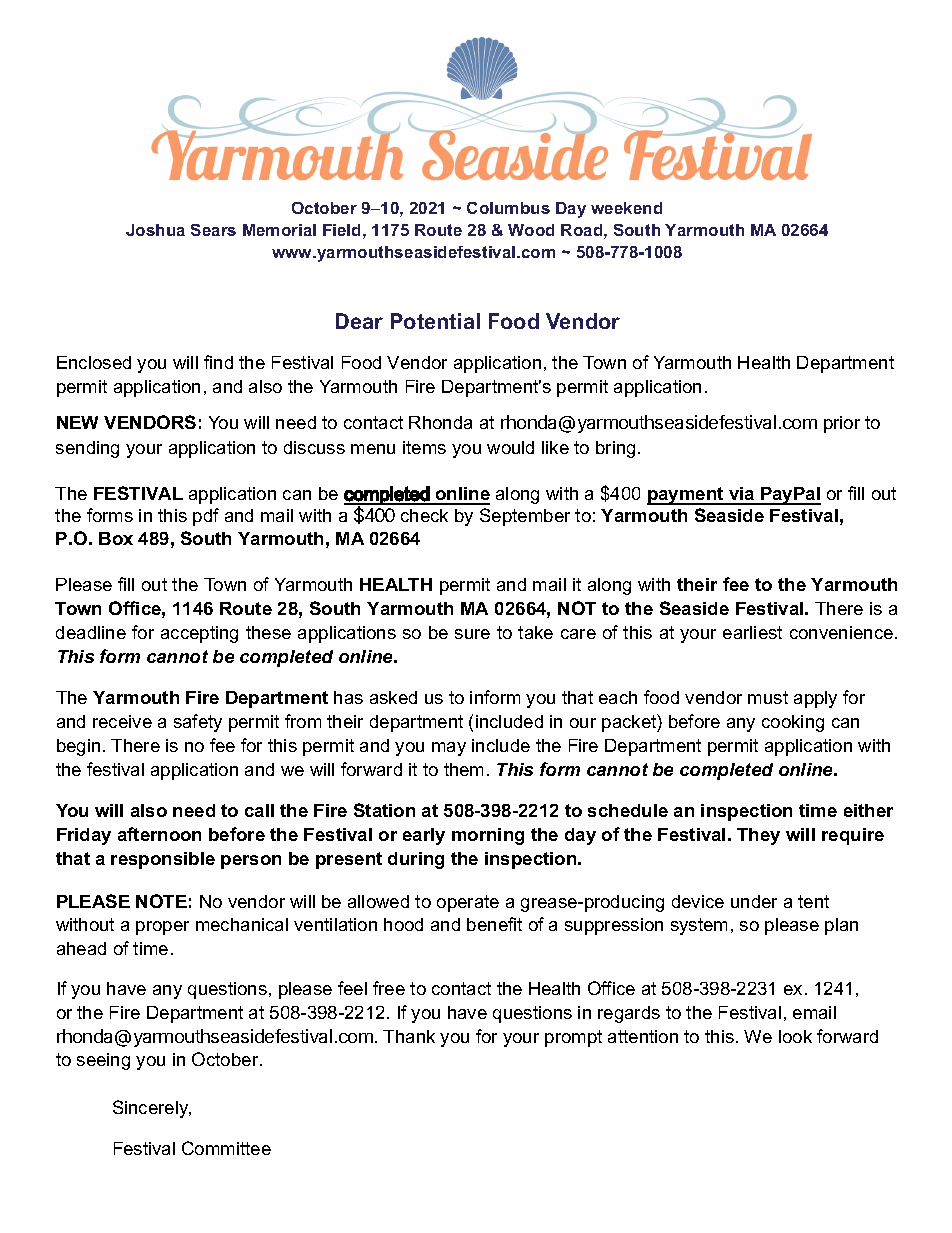 This document has height=1233, width=952. Describe the element at coordinates (842, 424) in the document. I see `prior` at that location.
